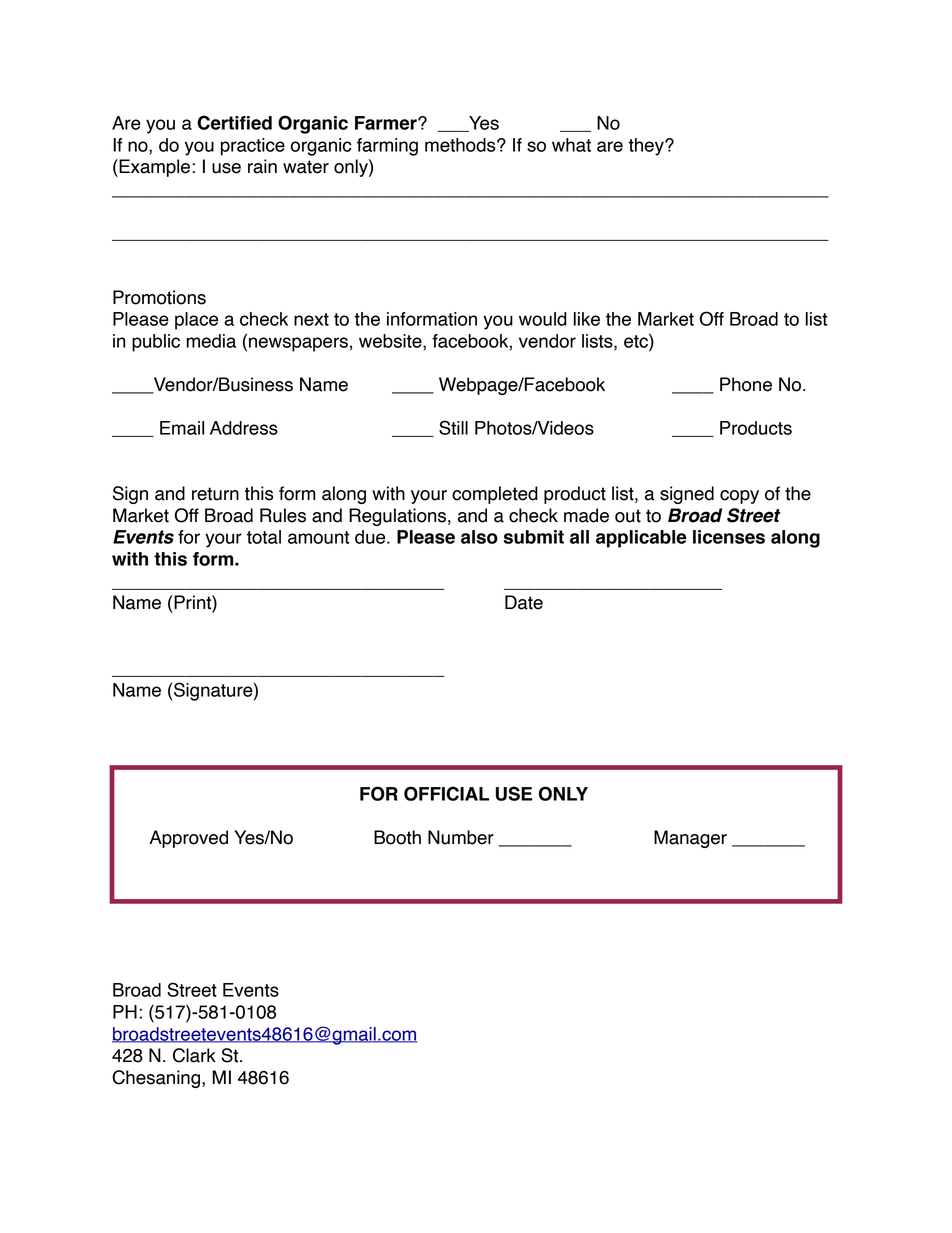 The height and width of the page is (1233, 952). I want to click on applicable, so click(641, 539).
